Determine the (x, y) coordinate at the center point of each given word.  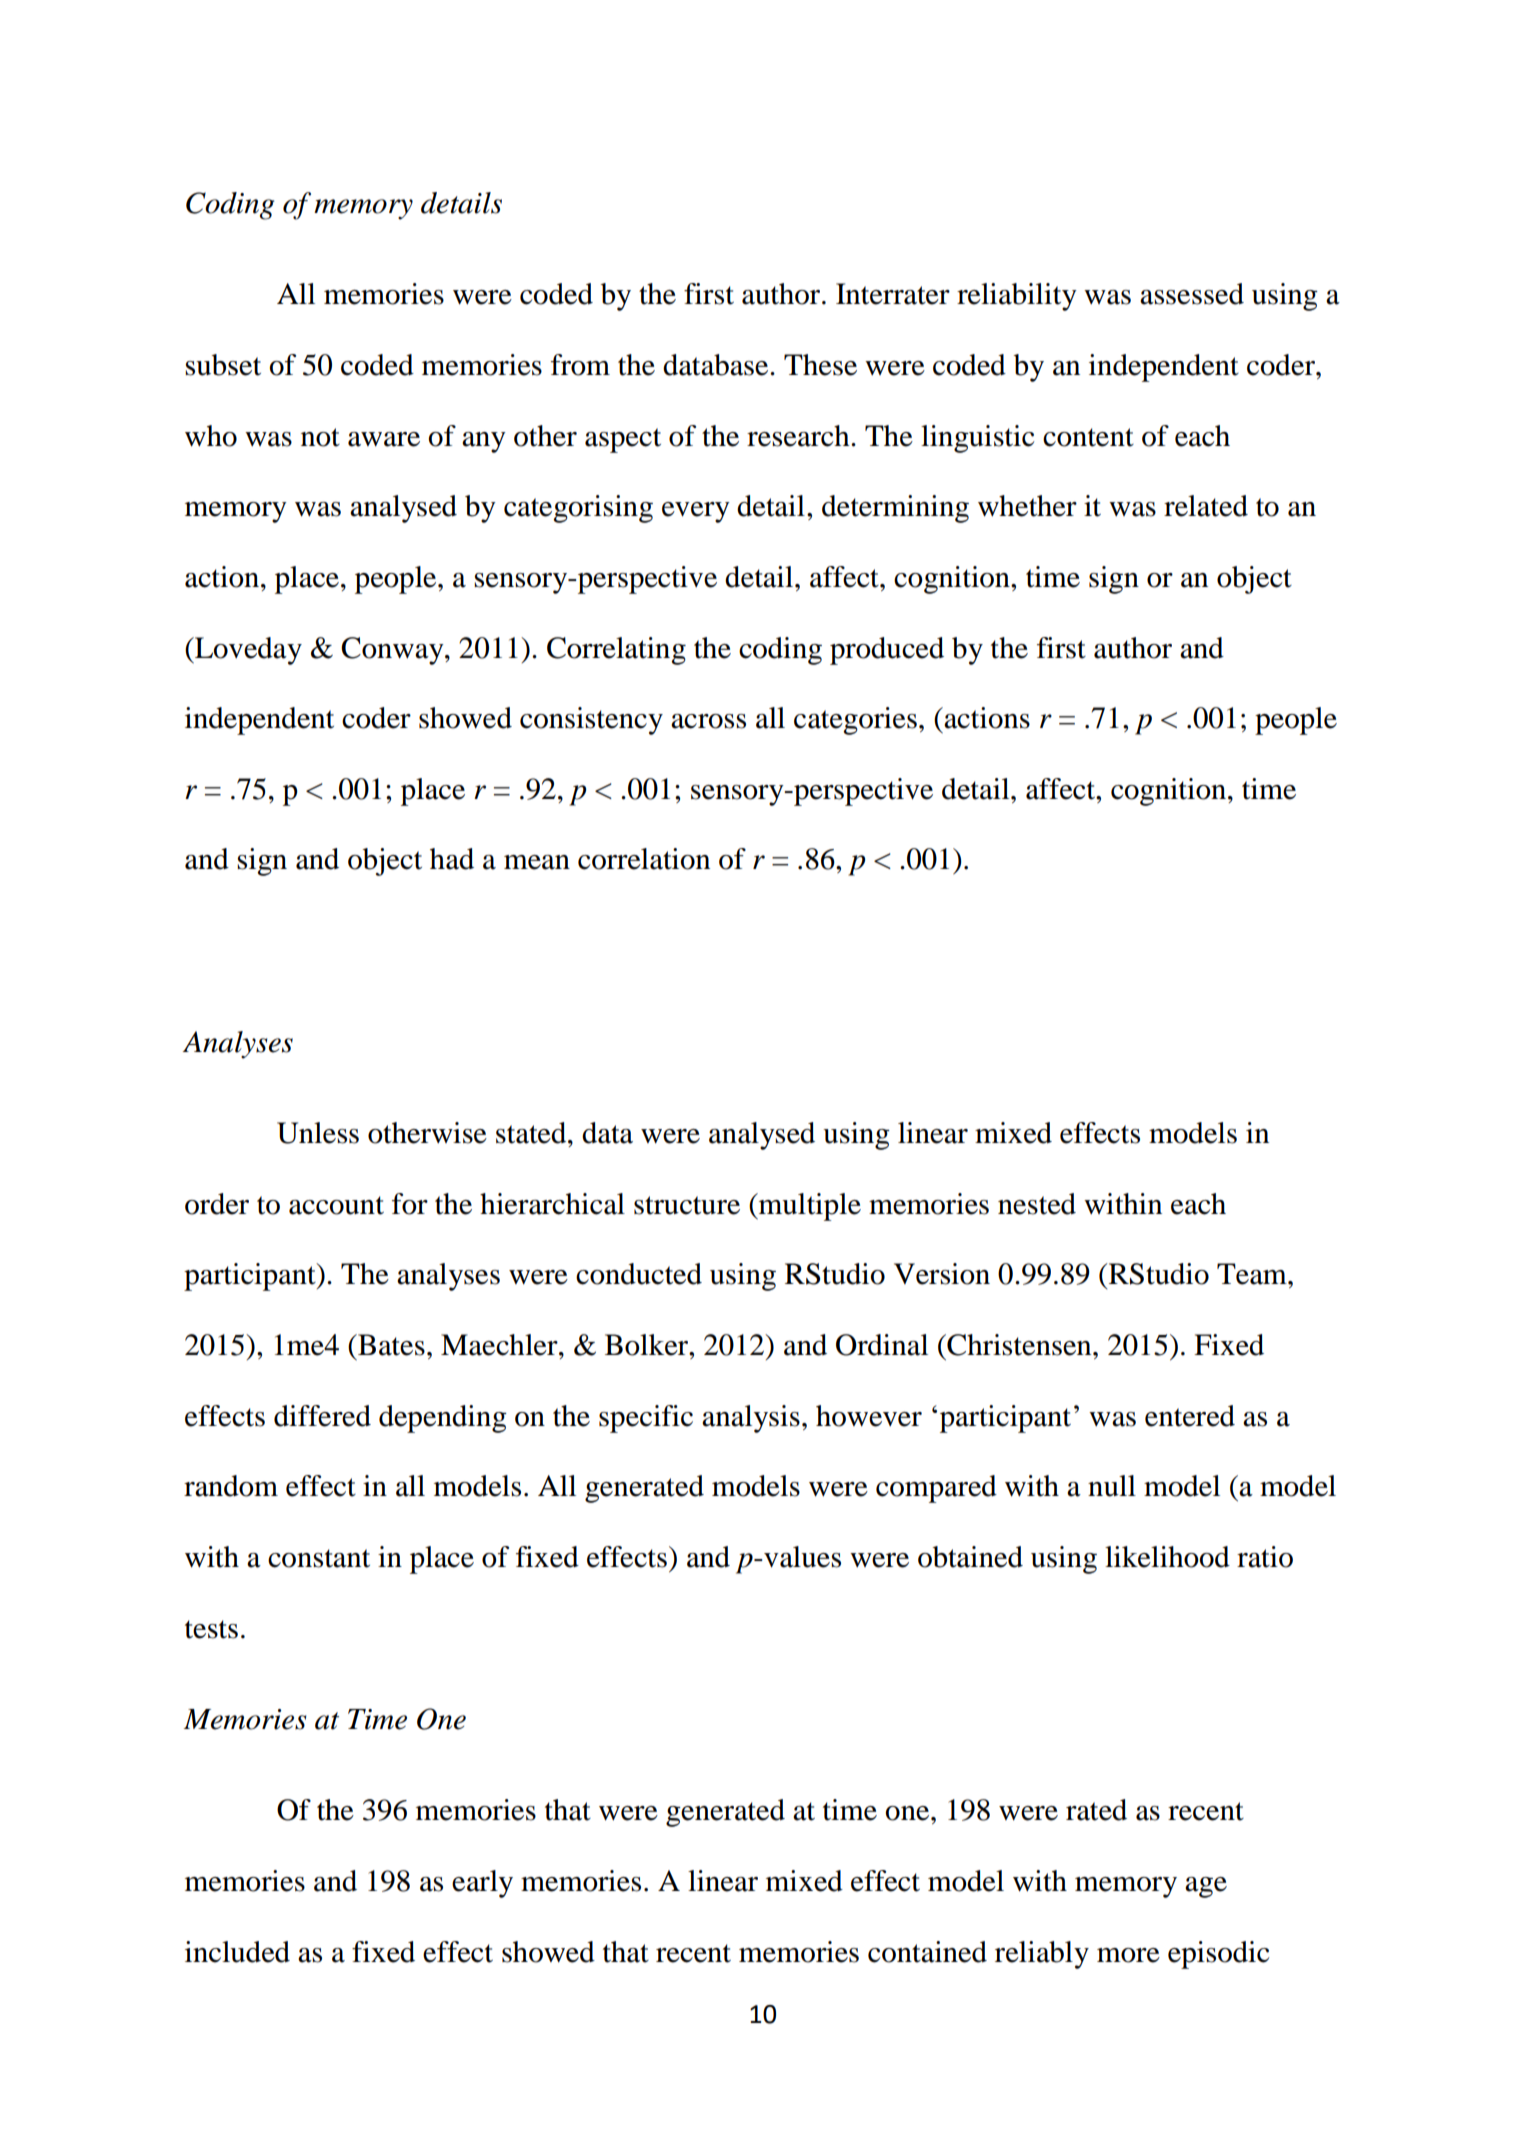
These (820, 365)
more (1128, 1955)
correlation (644, 859)
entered (1190, 1416)
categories (855, 721)
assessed (1192, 294)
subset (223, 365)
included (237, 1952)
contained (927, 1952)
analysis (751, 1419)
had (452, 859)
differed (322, 1416)
